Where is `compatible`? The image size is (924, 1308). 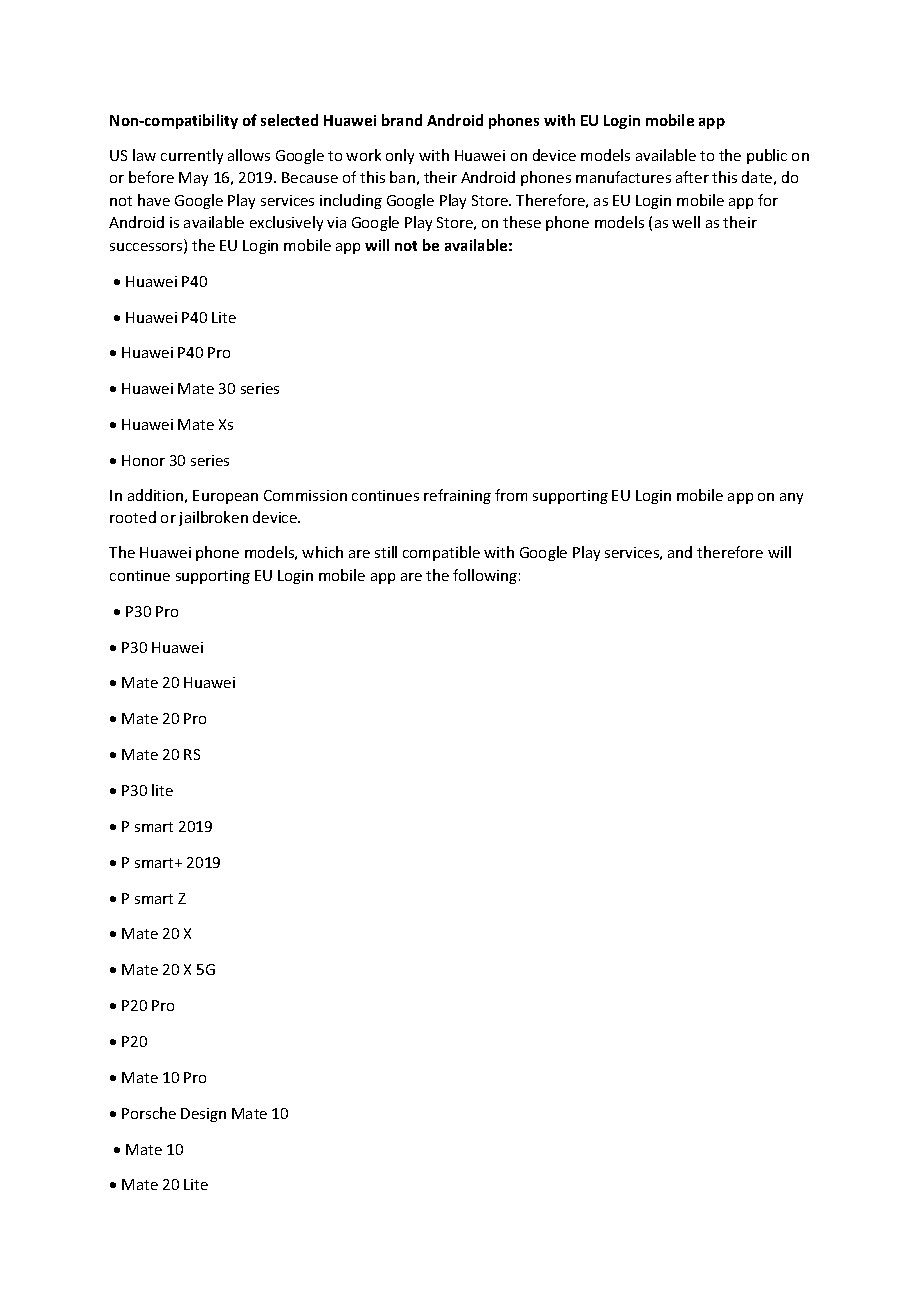
compatible is located at coordinates (441, 553).
